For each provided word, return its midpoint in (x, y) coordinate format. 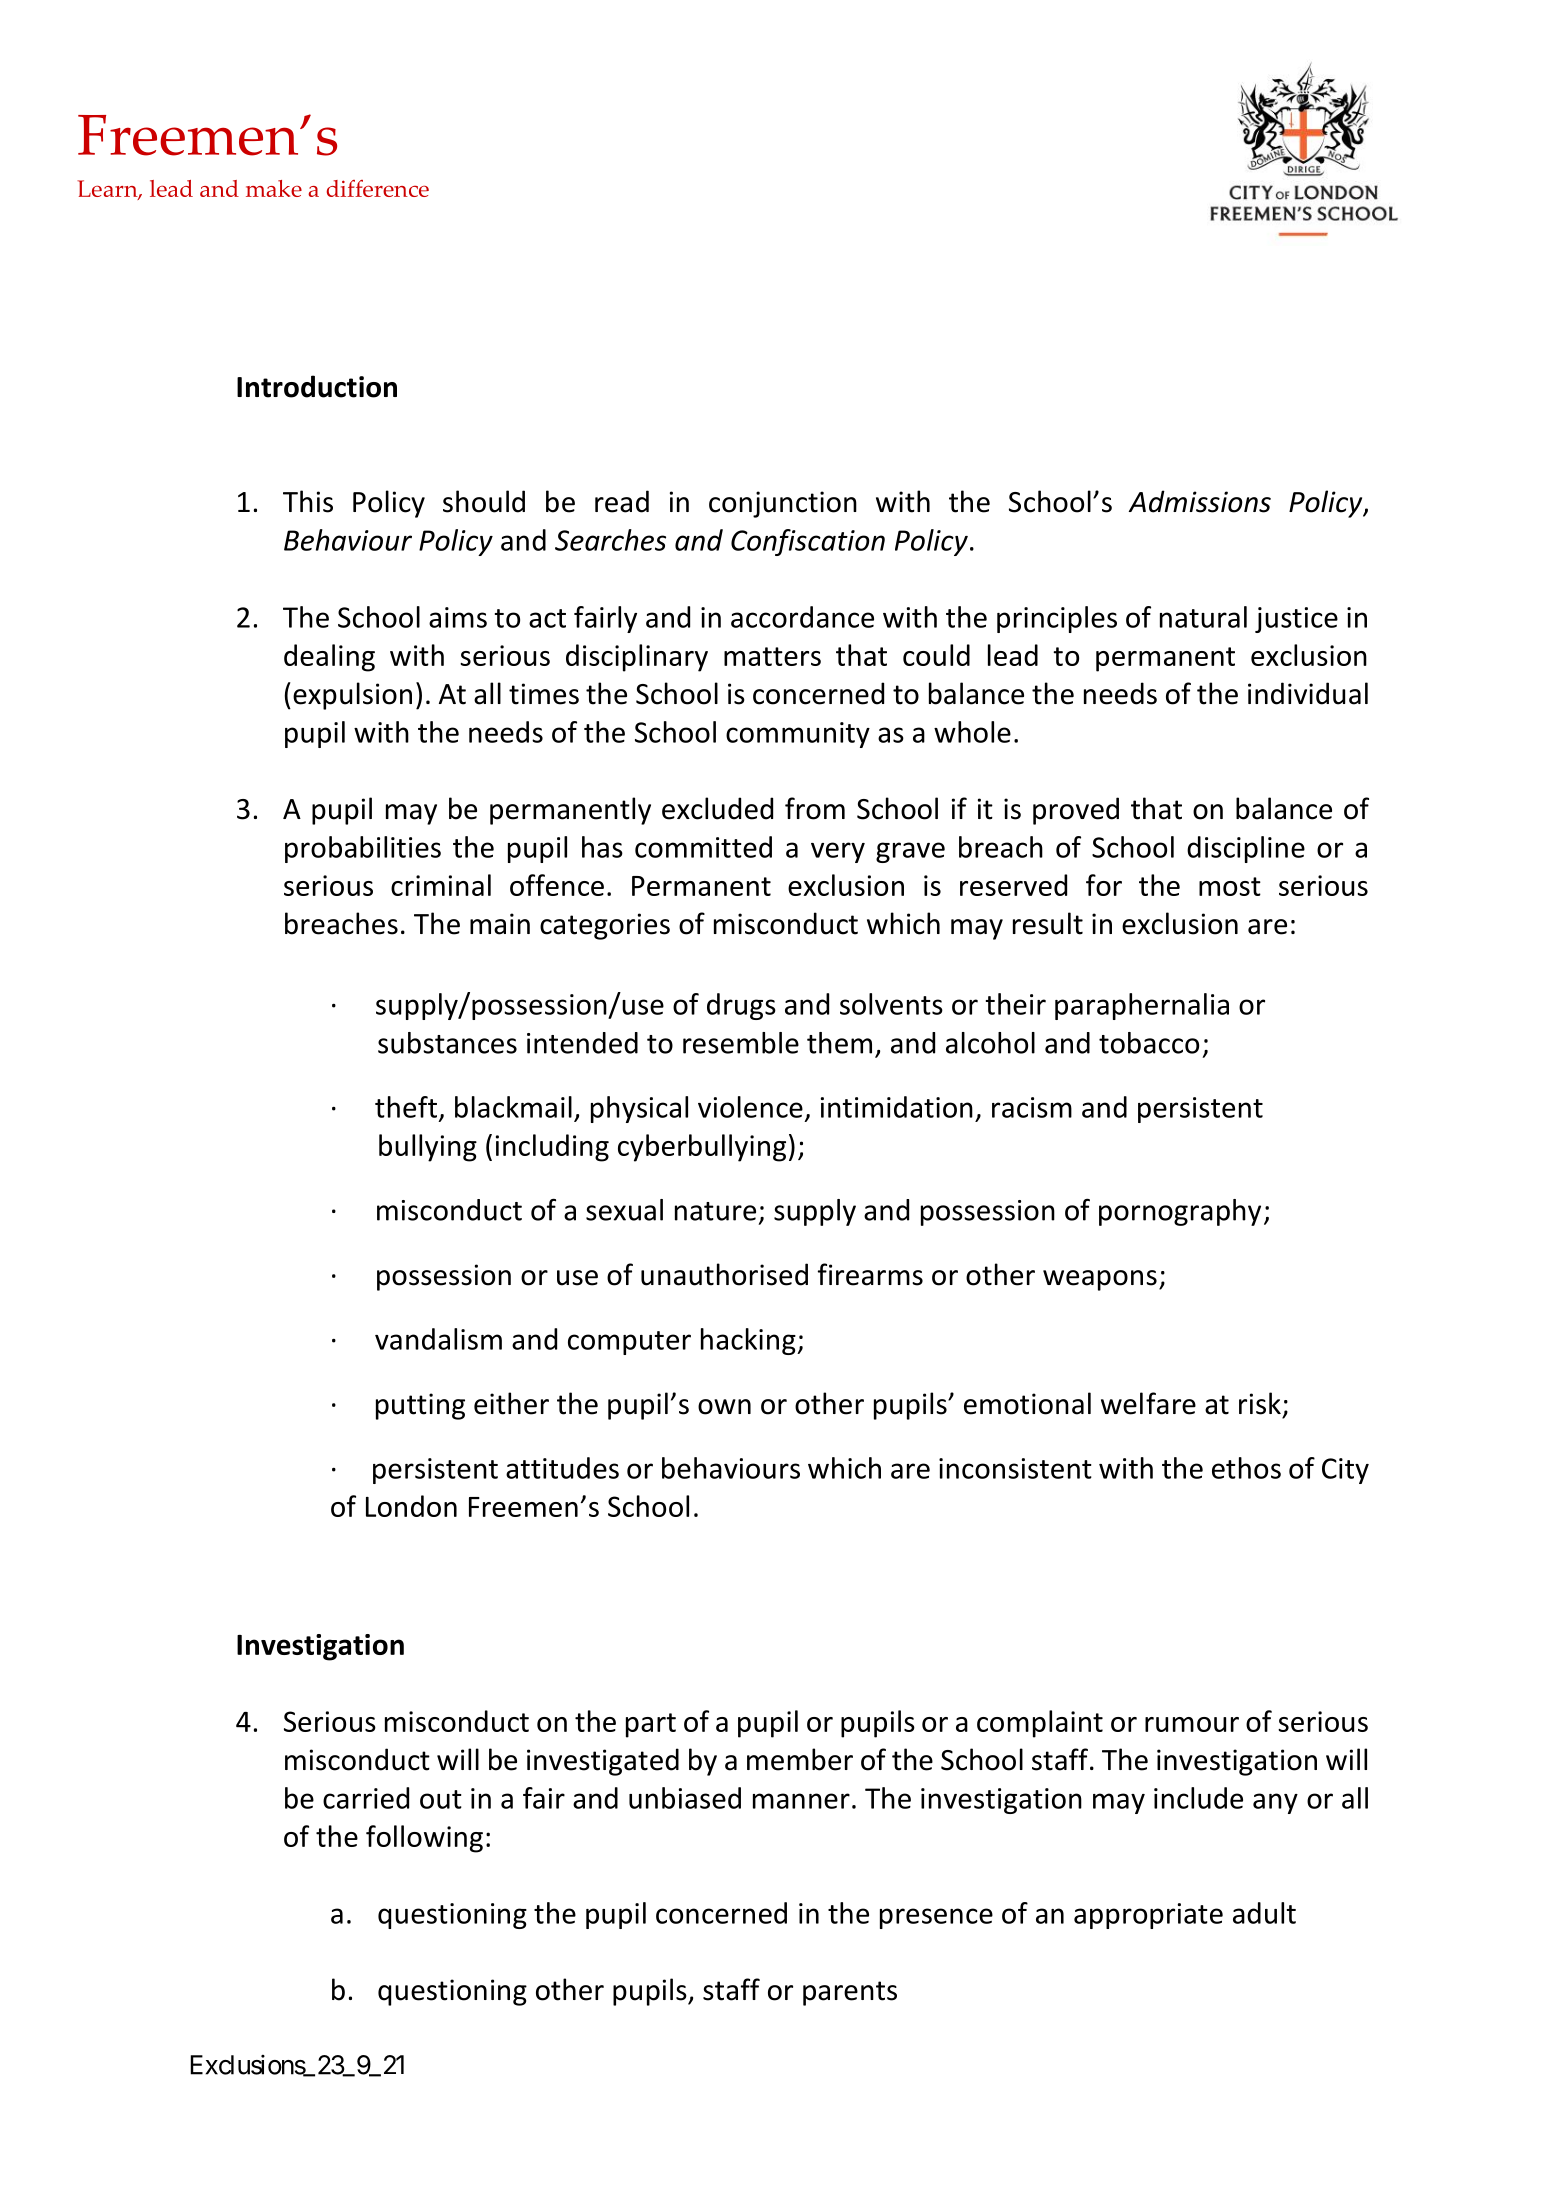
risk (1260, 1403)
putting (420, 1406)
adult (1264, 1913)
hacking (749, 1341)
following (424, 1839)
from (815, 808)
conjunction (783, 504)
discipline (1246, 849)
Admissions (1200, 501)
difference (378, 188)
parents (850, 1993)
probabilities (363, 849)
